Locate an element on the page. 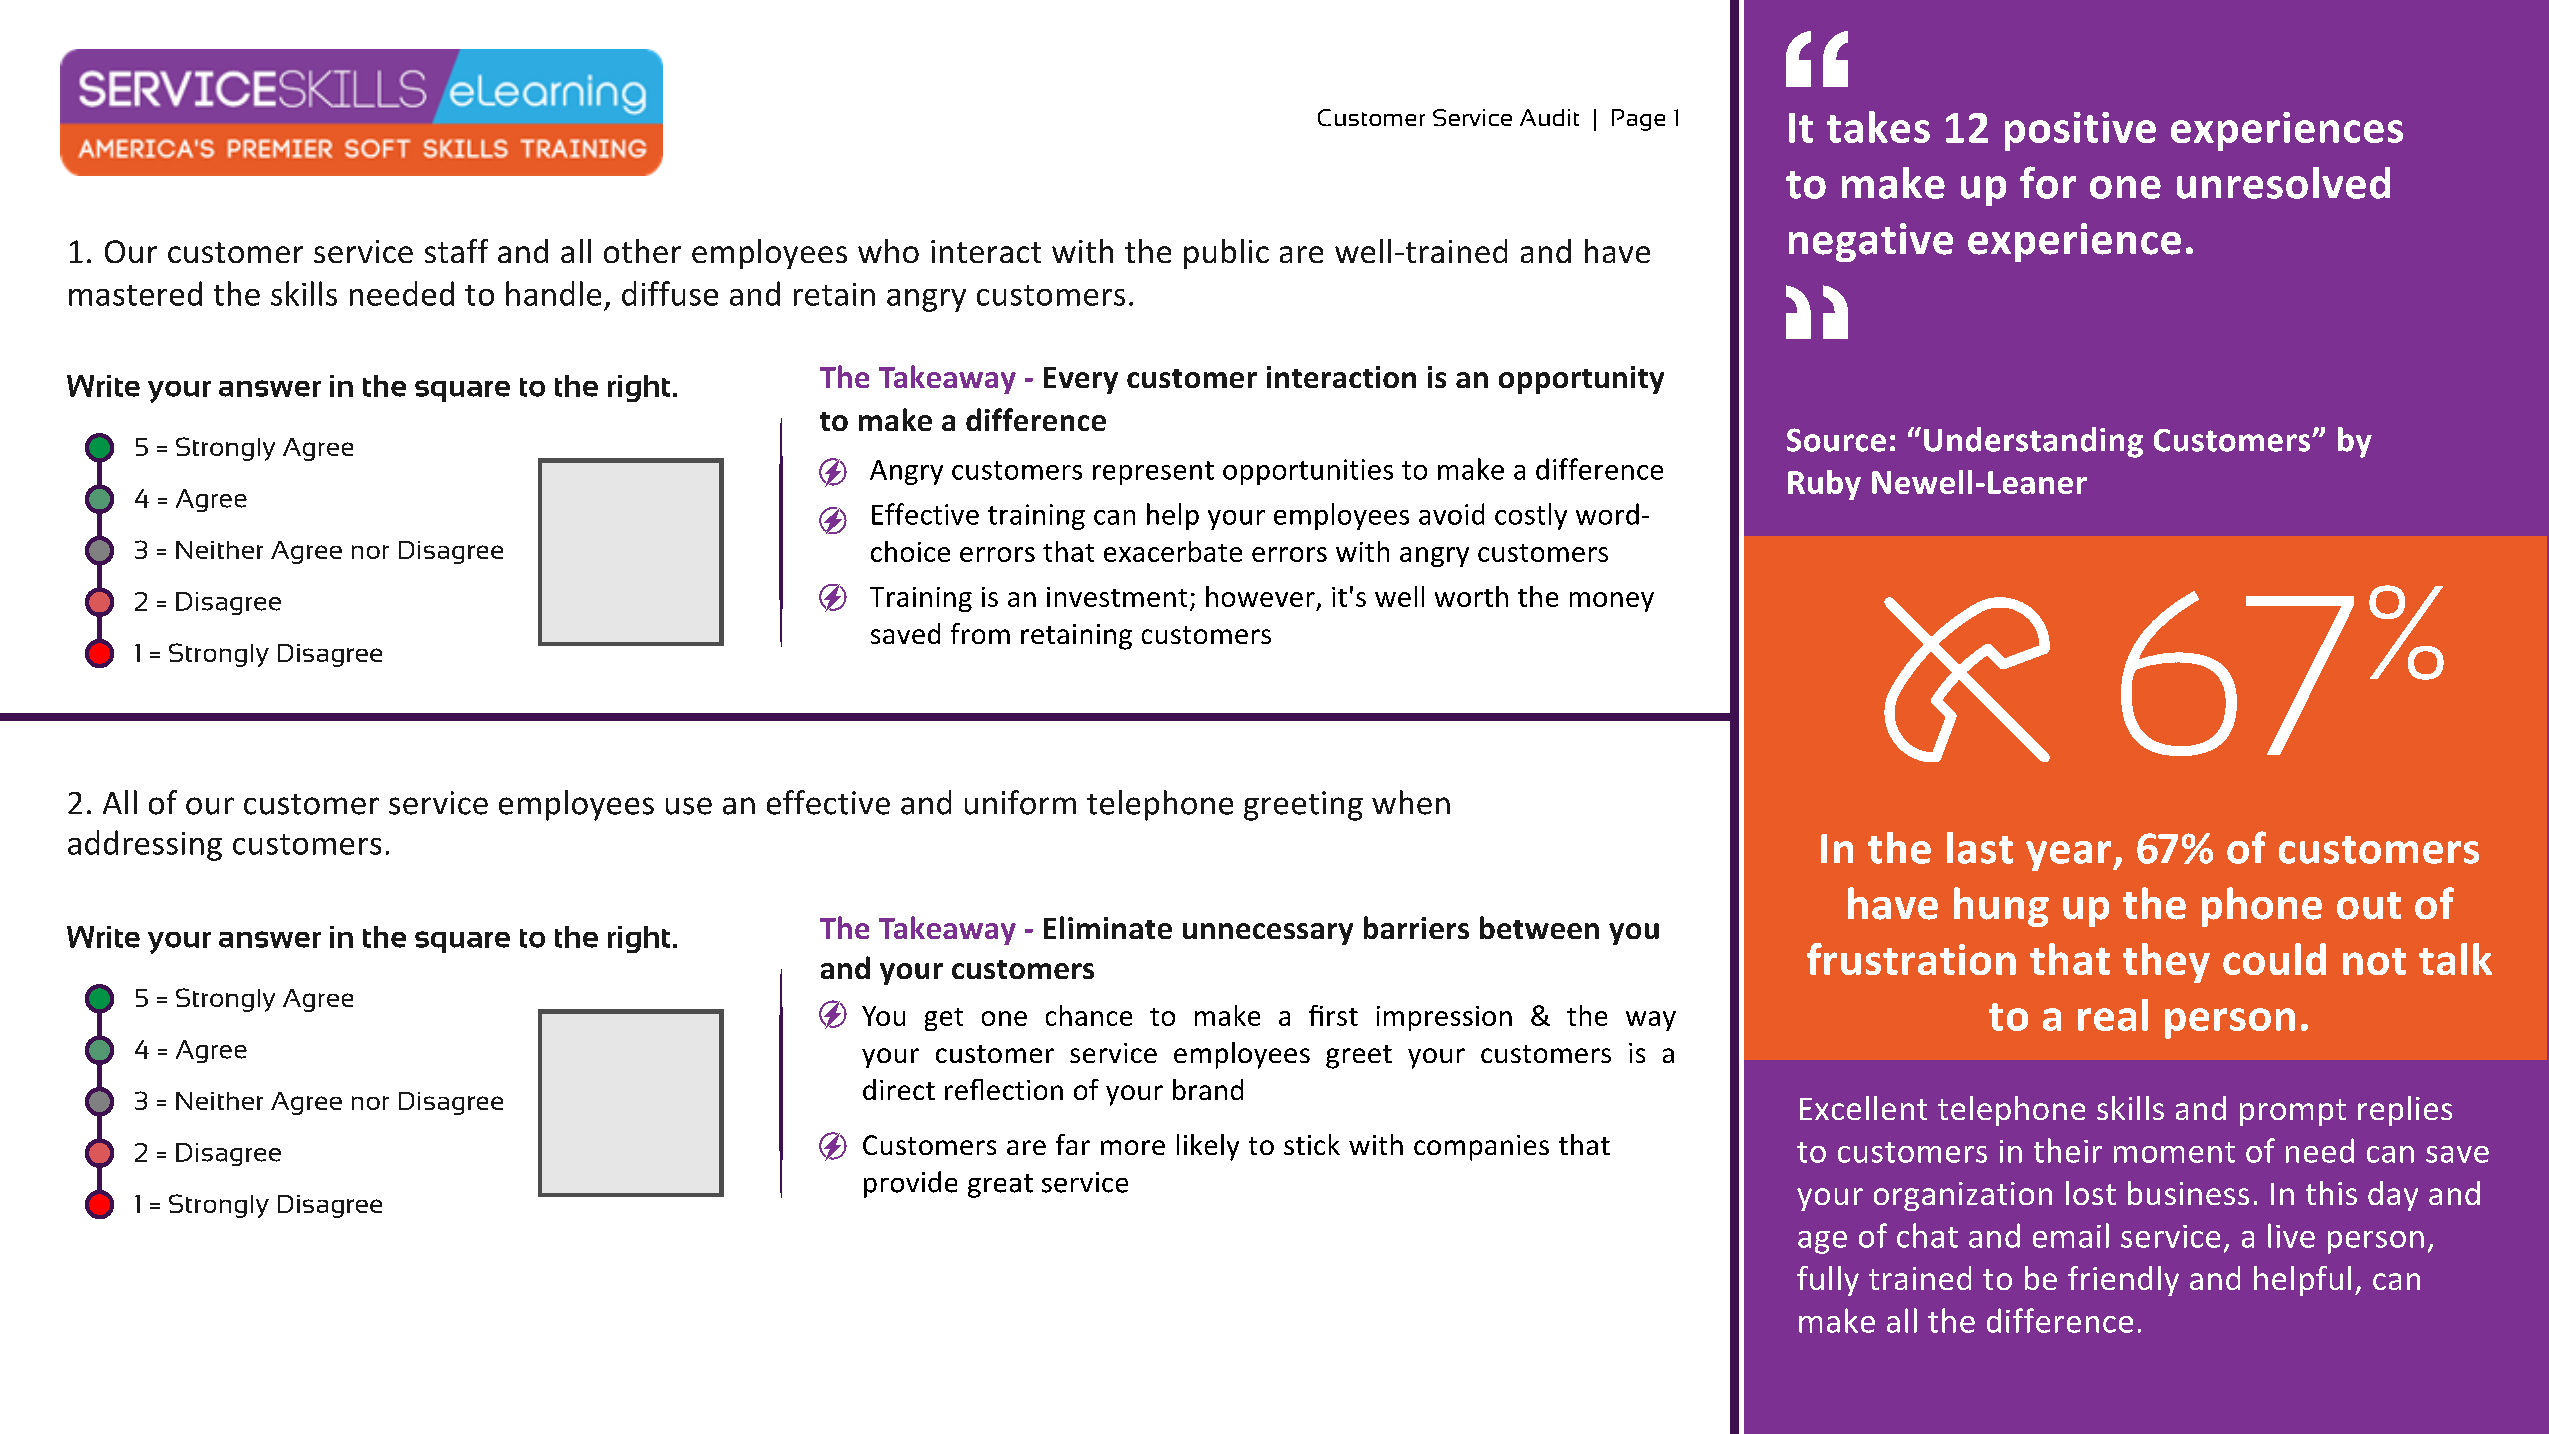  Audit is located at coordinates (1549, 117).
